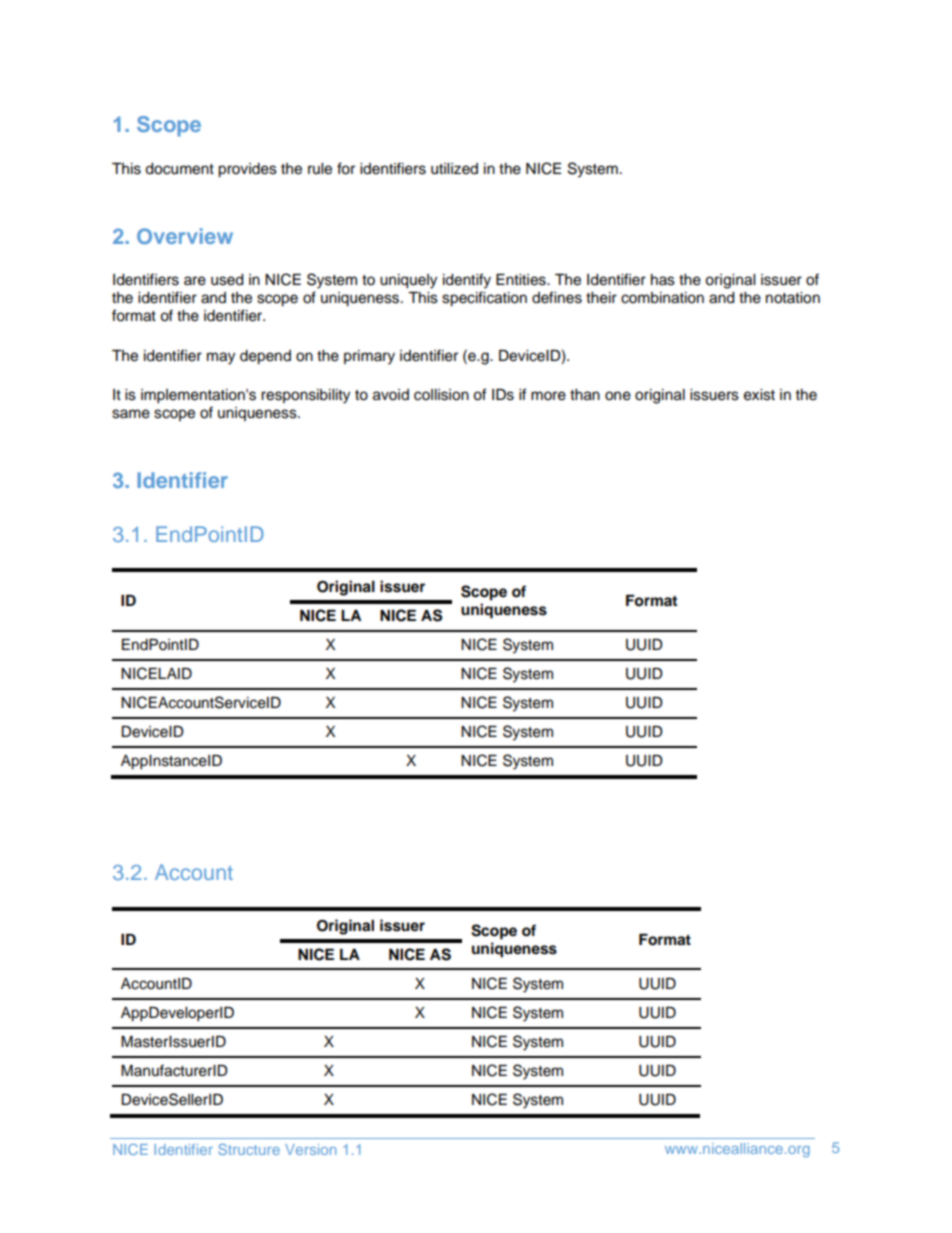 This screenshot has height=1233, width=952. What do you see at coordinates (585, 395) in the screenshot?
I see `than` at bounding box center [585, 395].
